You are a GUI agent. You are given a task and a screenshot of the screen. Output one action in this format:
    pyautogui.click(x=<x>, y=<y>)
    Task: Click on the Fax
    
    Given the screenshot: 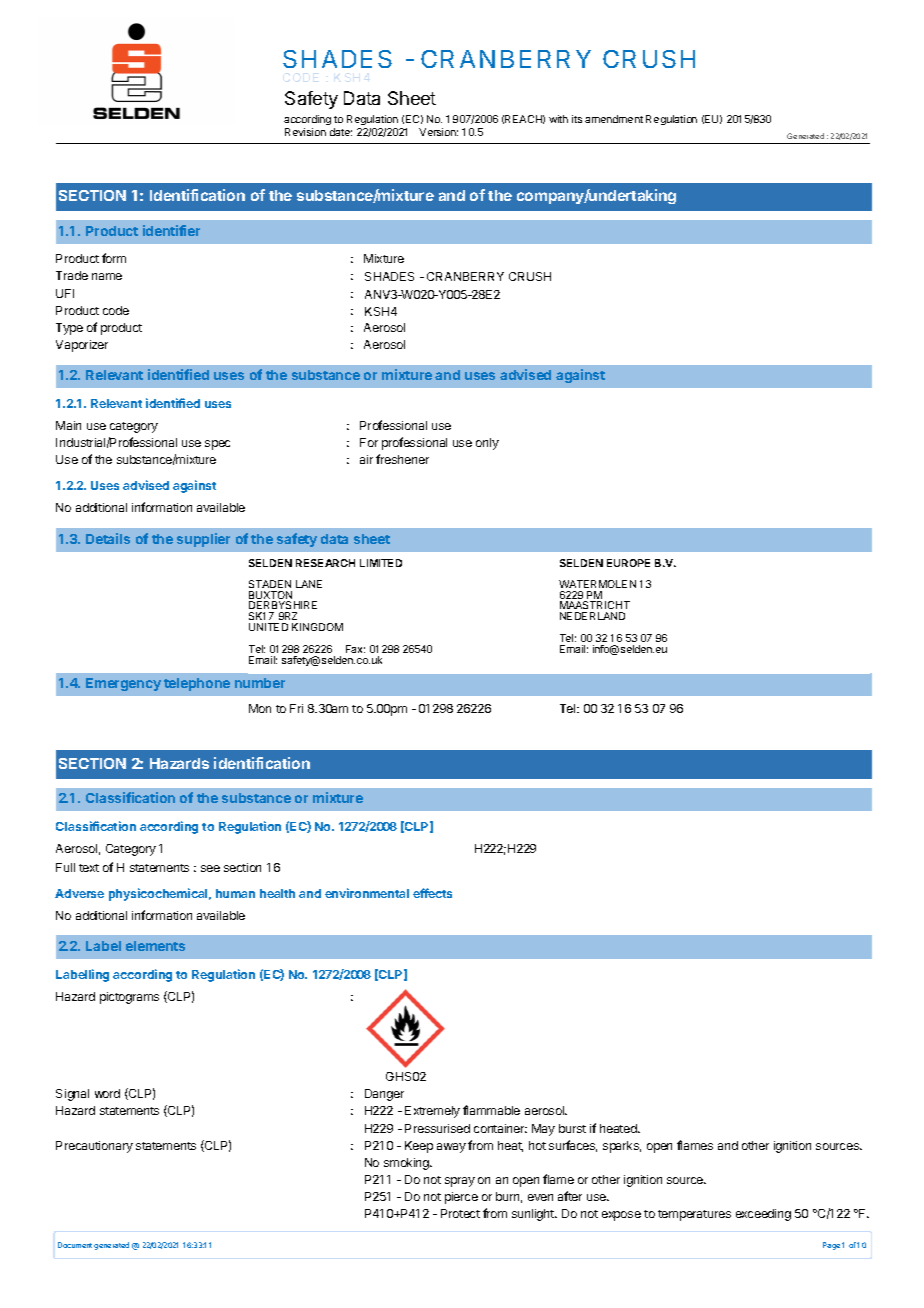 What is the action you would take?
    pyautogui.click(x=355, y=649)
